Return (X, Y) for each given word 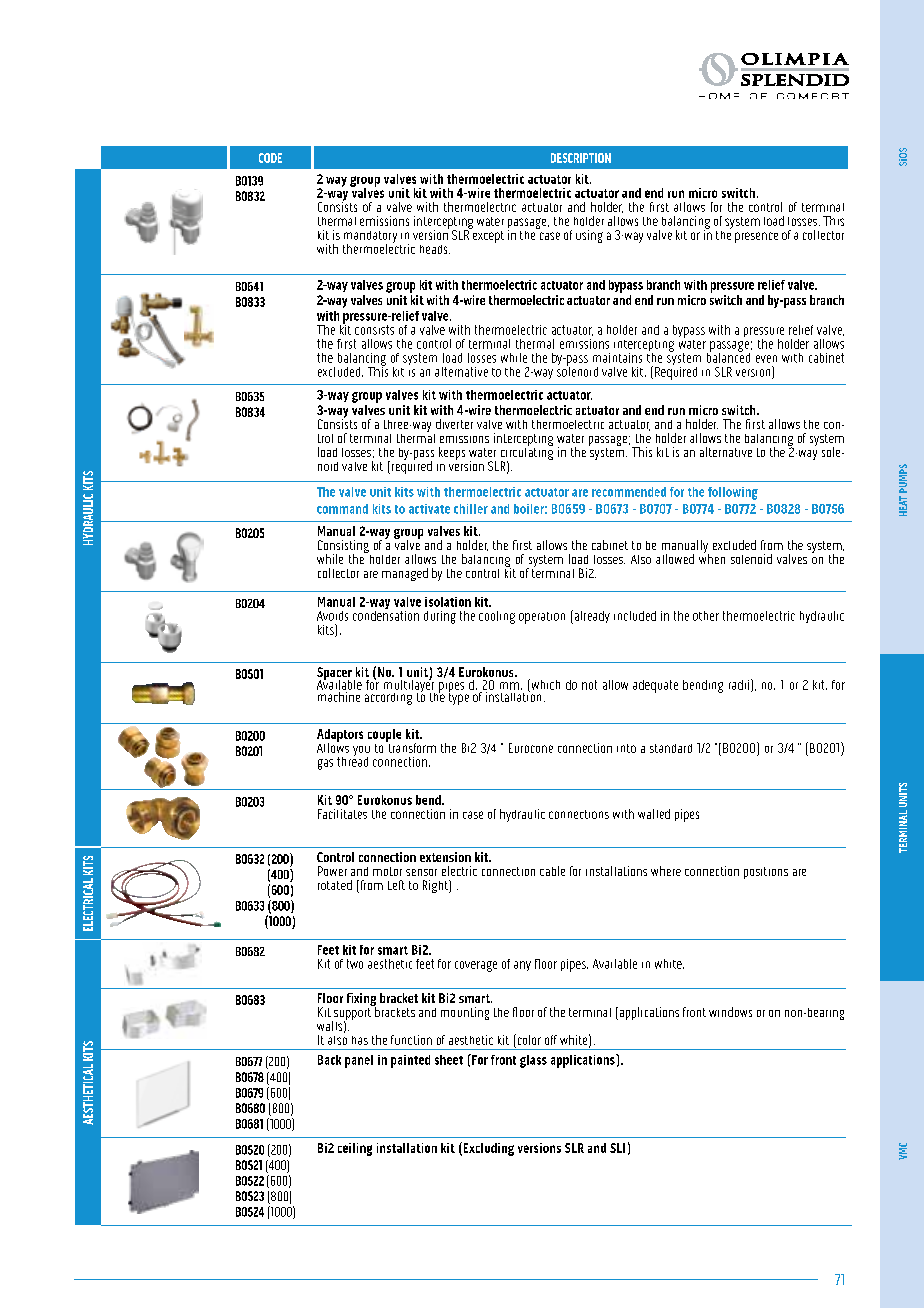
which (544, 685)
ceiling (355, 1149)
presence (756, 237)
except (487, 235)
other (706, 616)
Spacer (334, 675)
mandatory (370, 238)
